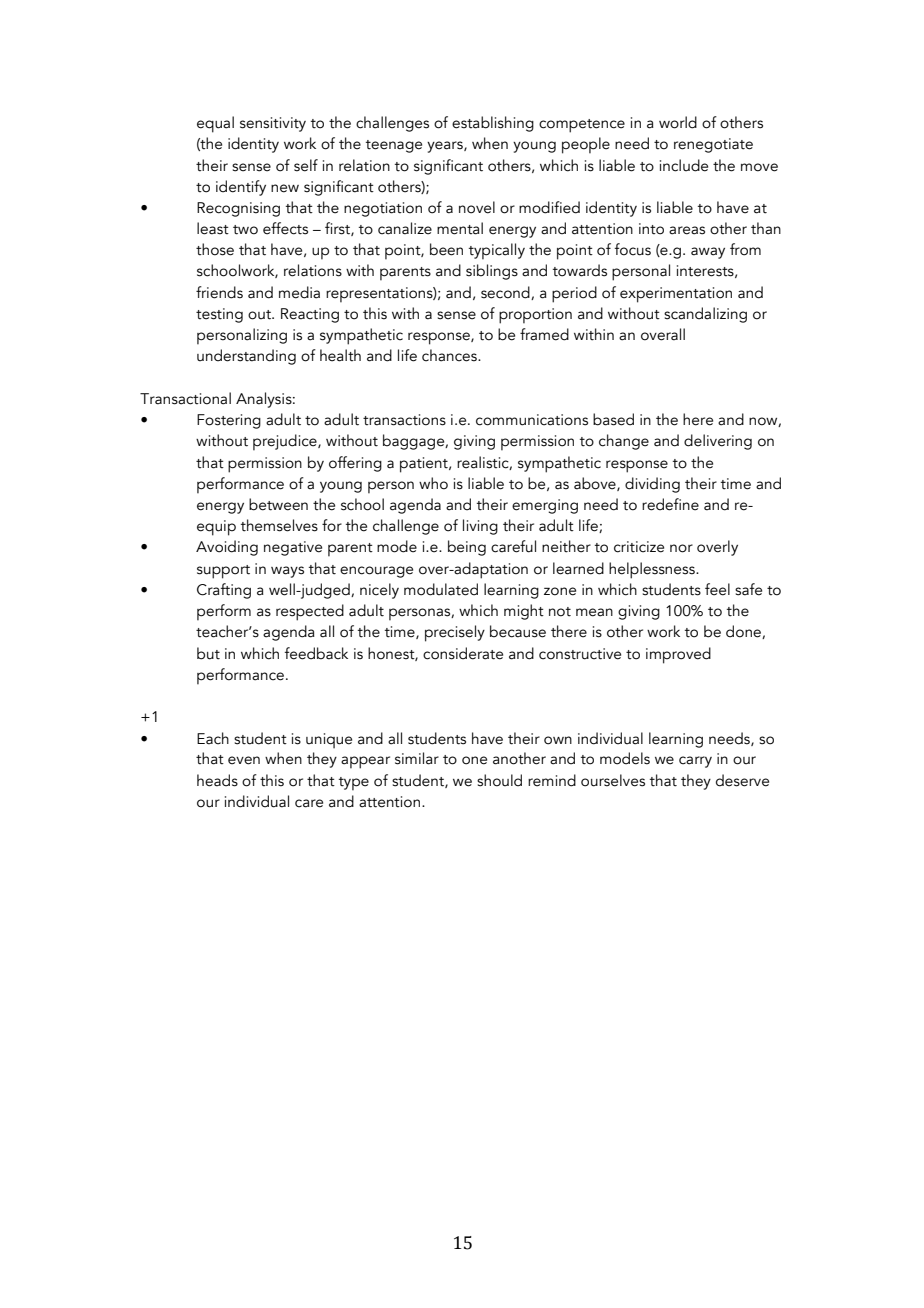 This screenshot has width=924, height=1308. I want to click on years, so click(446, 147).
